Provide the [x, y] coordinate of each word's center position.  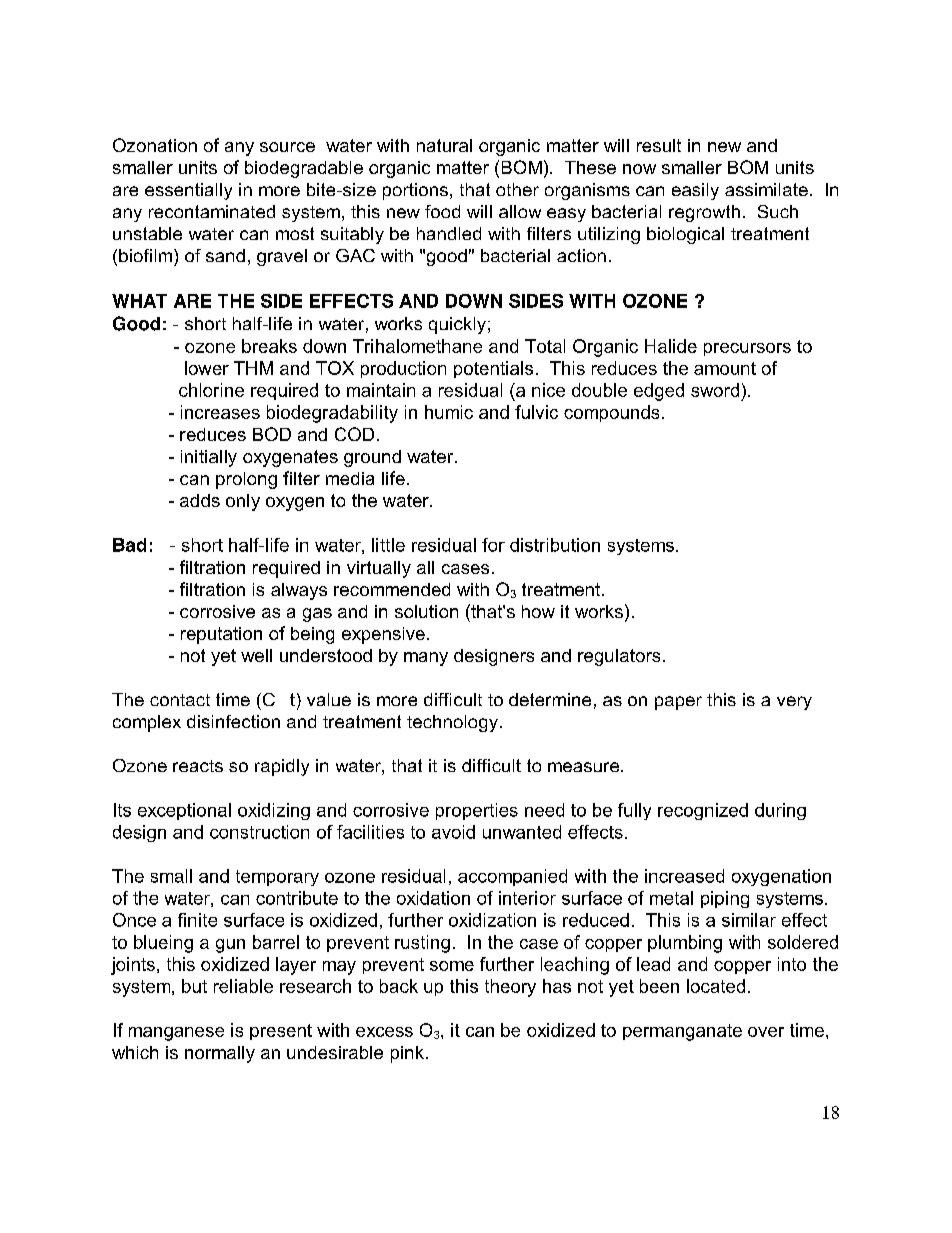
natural [444, 145]
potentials [493, 369]
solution [426, 611]
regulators [619, 657]
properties [477, 811]
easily [695, 191]
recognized [703, 811]
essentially [188, 191]
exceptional [184, 811]
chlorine [211, 390]
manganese [176, 1034]
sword [715, 390]
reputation [221, 635]
